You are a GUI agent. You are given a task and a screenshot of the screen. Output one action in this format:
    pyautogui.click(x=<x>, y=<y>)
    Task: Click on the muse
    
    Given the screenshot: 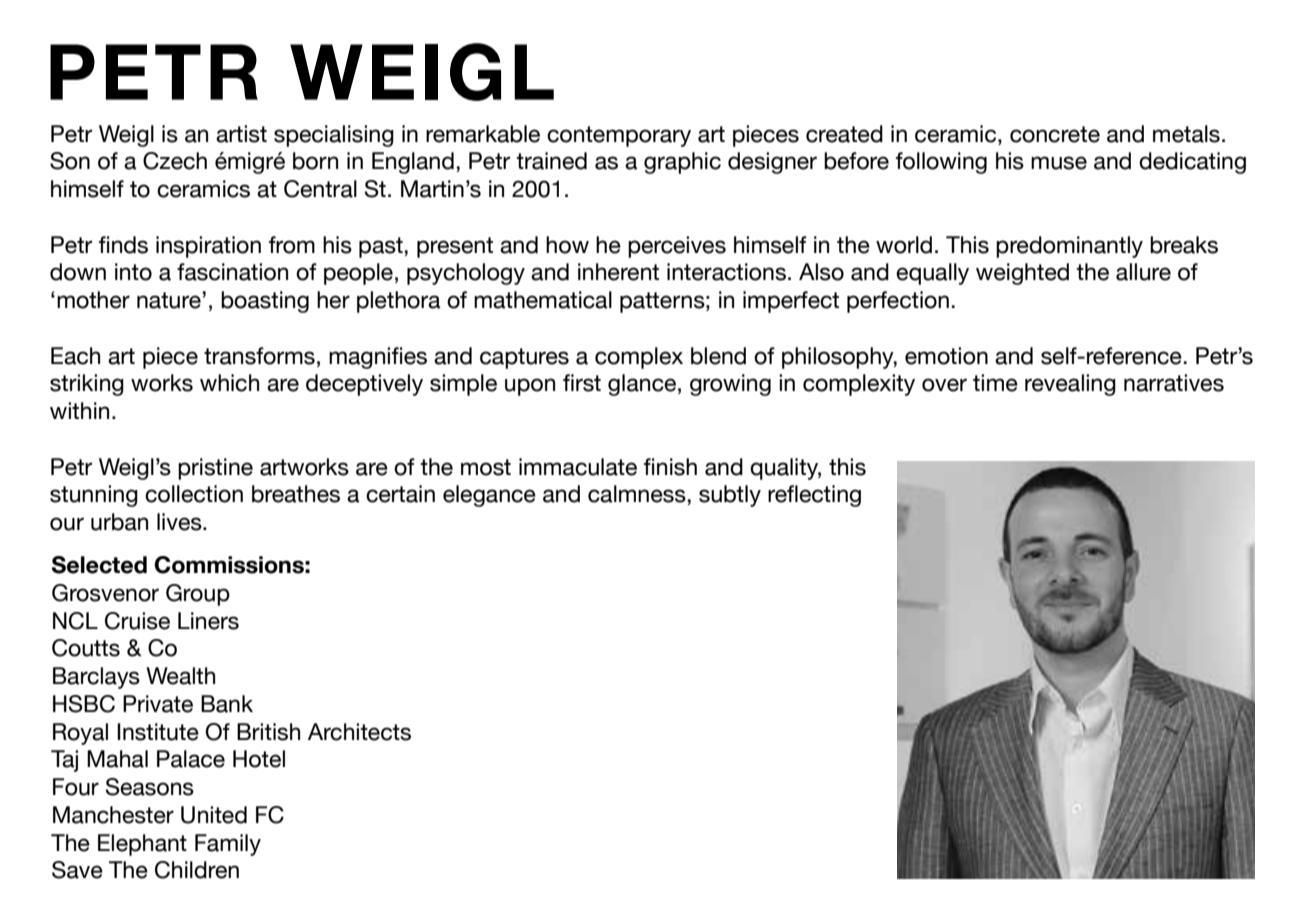 What is the action you would take?
    pyautogui.click(x=1059, y=163)
